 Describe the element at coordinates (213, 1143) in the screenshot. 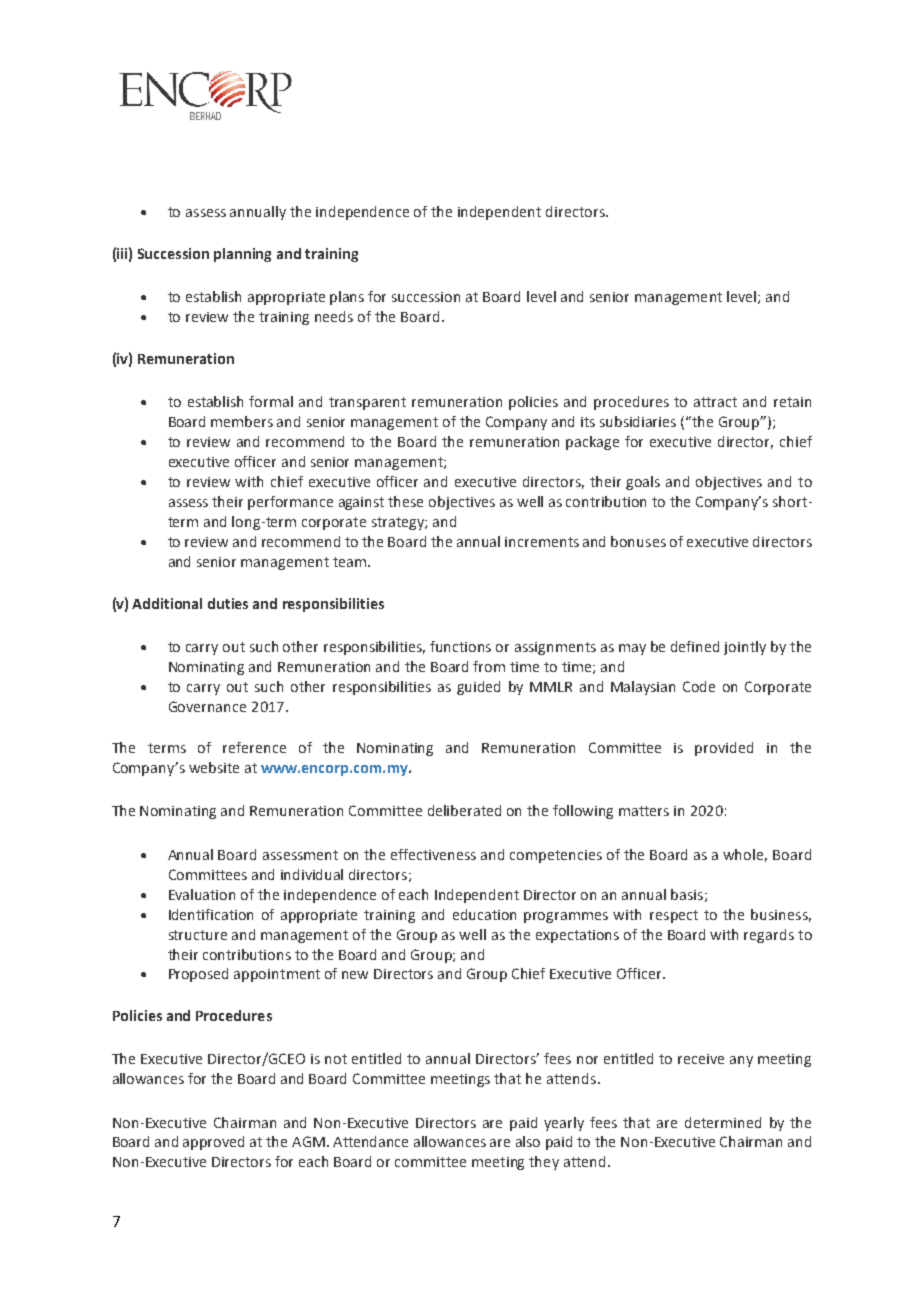

I see `approved` at that location.
